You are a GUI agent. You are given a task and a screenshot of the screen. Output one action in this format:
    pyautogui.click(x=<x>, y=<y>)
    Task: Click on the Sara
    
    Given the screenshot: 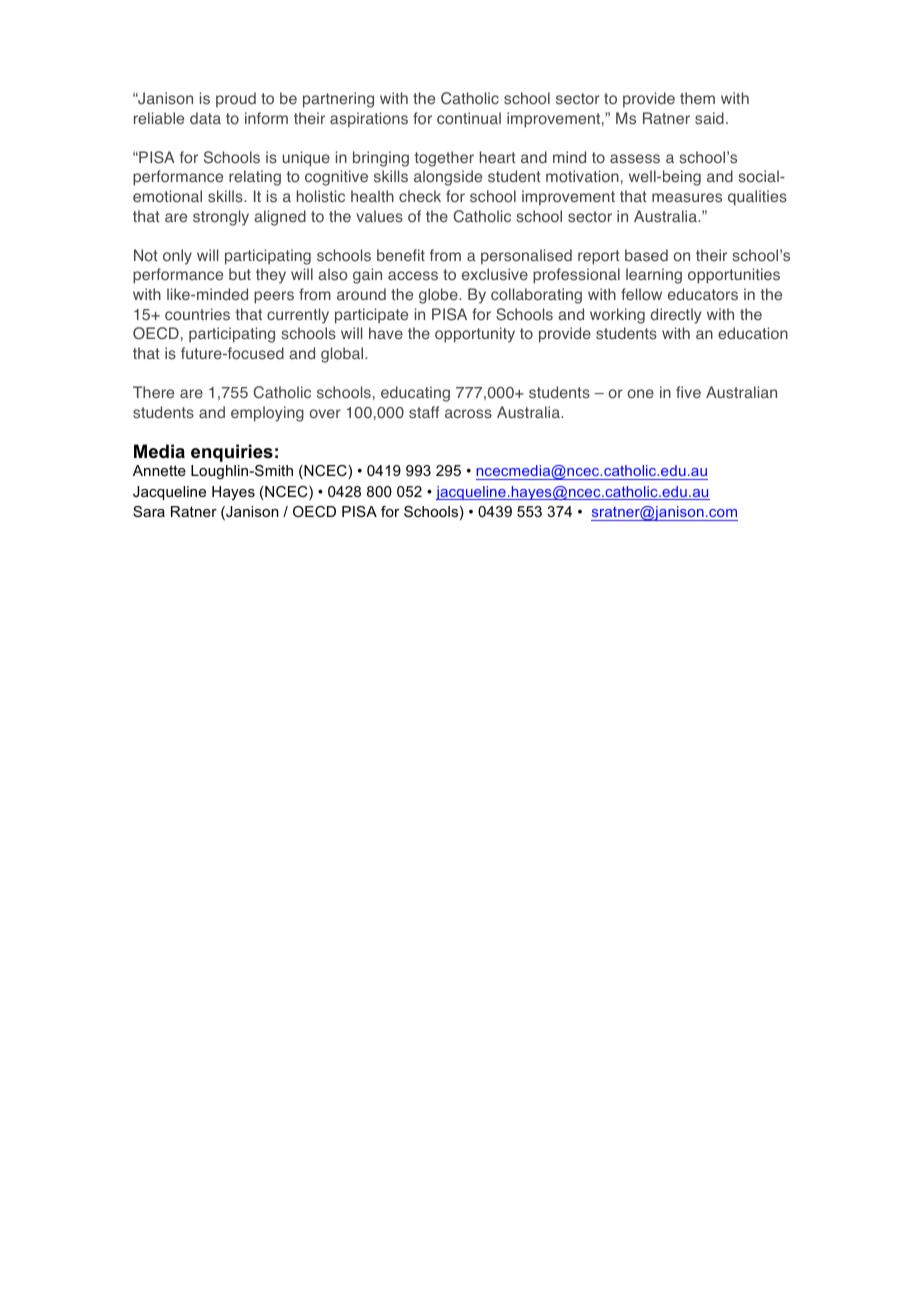 What is the action you would take?
    pyautogui.click(x=149, y=511)
